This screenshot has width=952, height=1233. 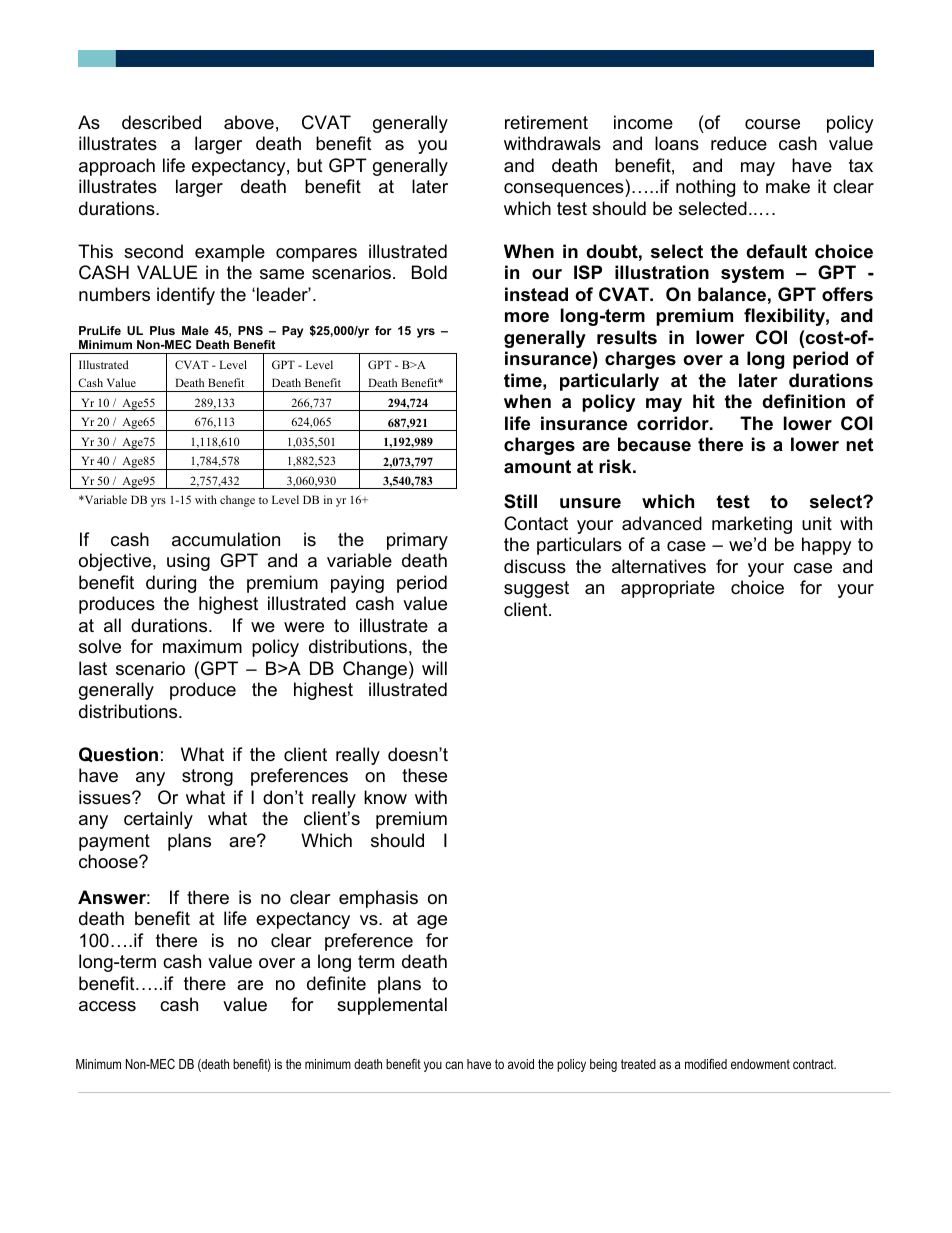 I want to click on reduce, so click(x=739, y=143).
